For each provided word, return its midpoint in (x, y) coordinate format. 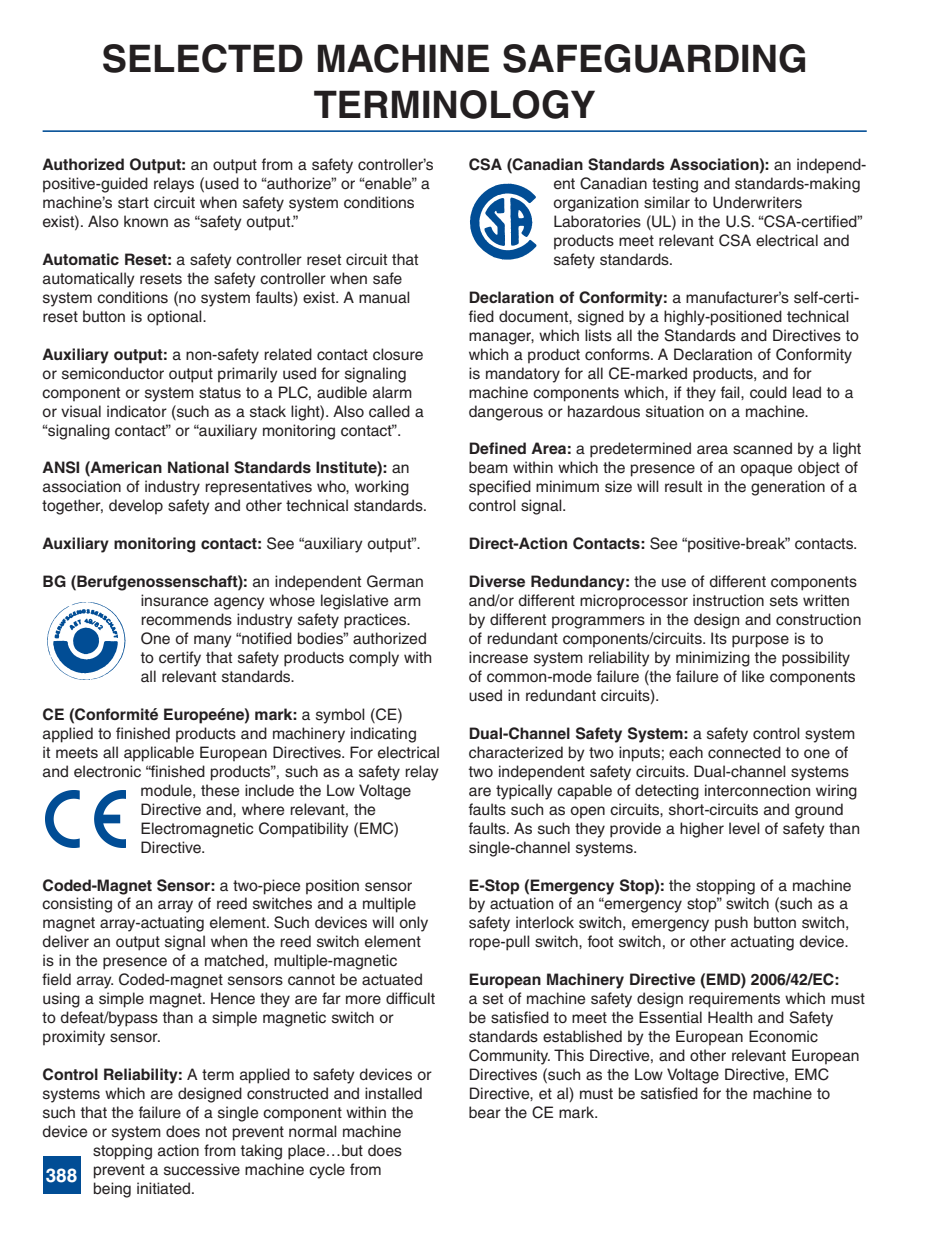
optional (175, 318)
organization (596, 204)
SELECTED (203, 58)
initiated (165, 1188)
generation (788, 488)
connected (744, 752)
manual (384, 297)
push (731, 924)
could (768, 392)
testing (675, 185)
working (382, 488)
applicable (159, 754)
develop (136, 507)
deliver (65, 941)
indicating (383, 735)
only (414, 924)
